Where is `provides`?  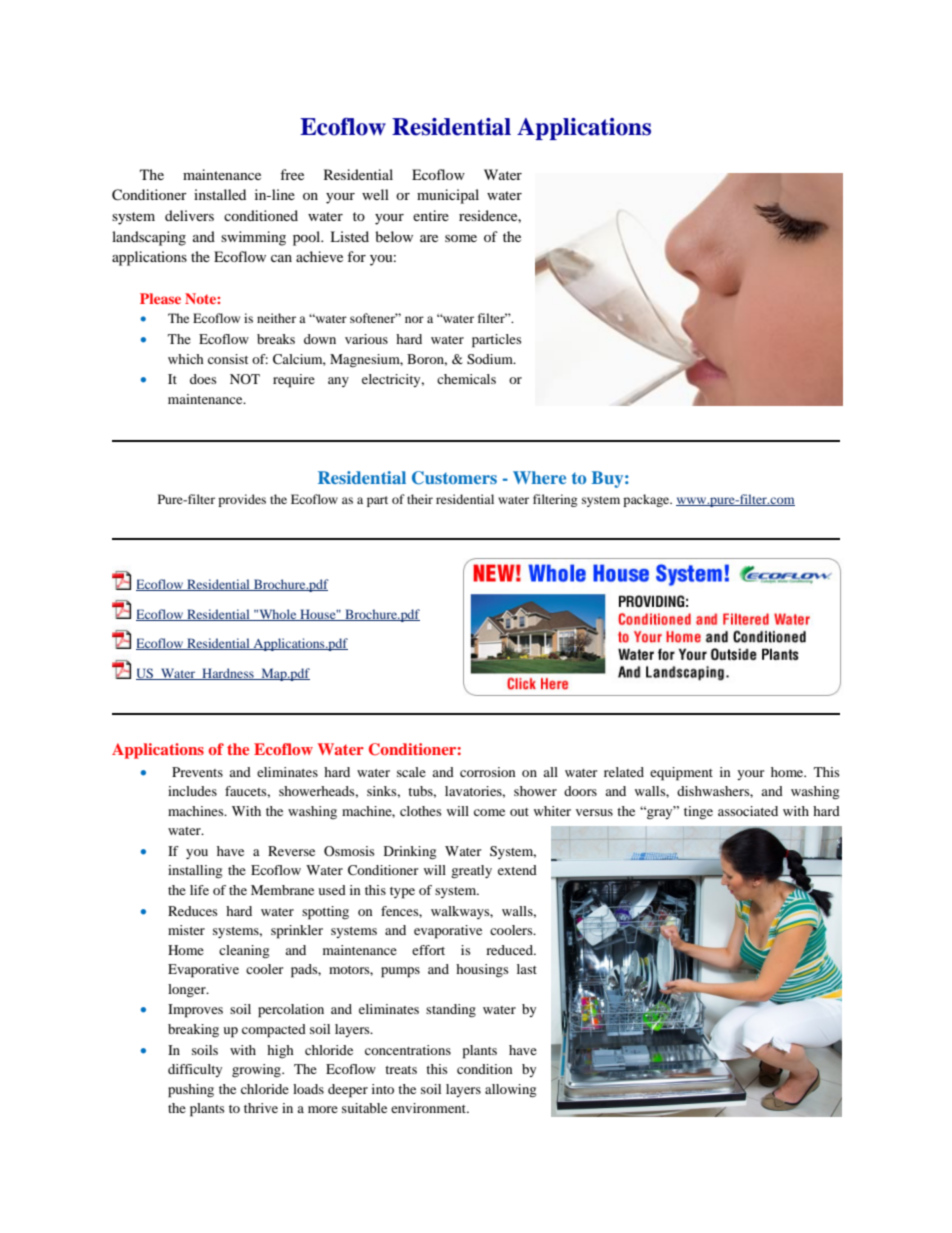 provides is located at coordinates (242, 500).
